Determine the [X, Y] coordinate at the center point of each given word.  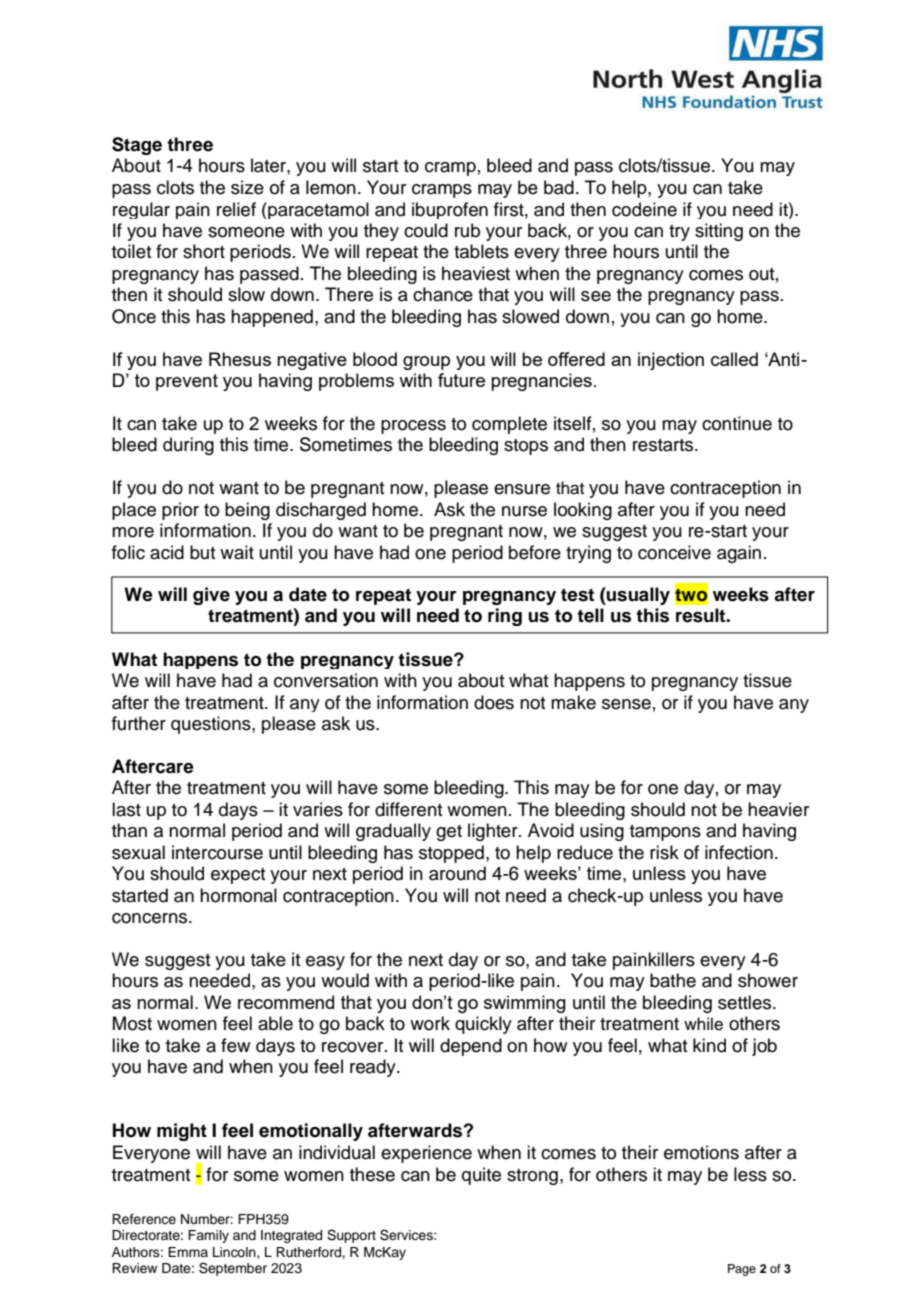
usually [637, 596]
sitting [719, 232]
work [430, 1023]
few [235, 1045]
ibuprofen [450, 210]
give [211, 596]
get [449, 833]
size [247, 187]
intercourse [217, 852]
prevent [187, 382]
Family [208, 1236]
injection [671, 361]
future [461, 380]
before [535, 552]
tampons [665, 833]
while [703, 1024]
